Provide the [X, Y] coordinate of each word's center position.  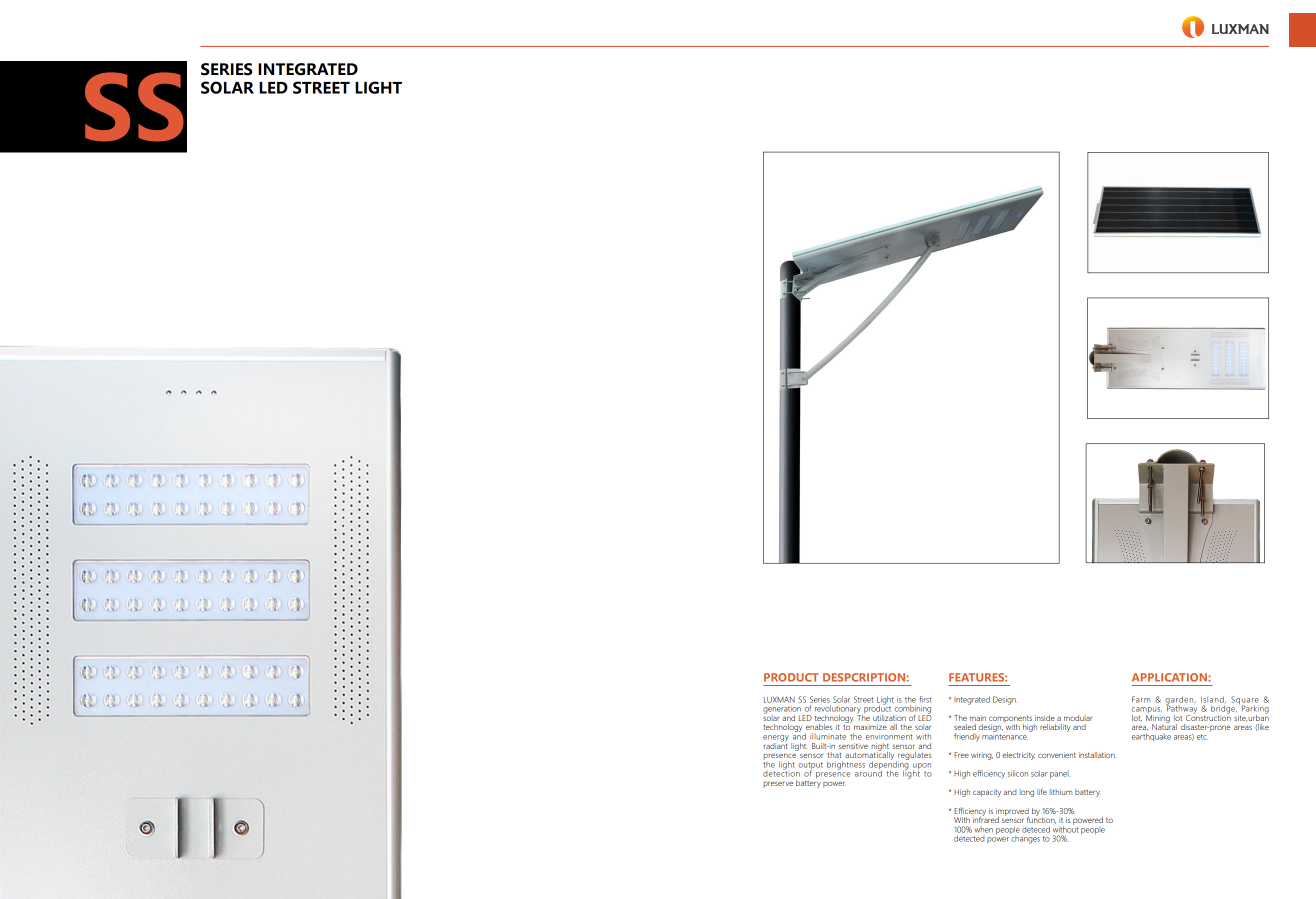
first [925, 699]
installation [1097, 755]
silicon [1018, 773]
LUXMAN [779, 700]
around [868, 772]
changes [1025, 838]
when [984, 830]
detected [969, 838]
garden [1180, 701]
